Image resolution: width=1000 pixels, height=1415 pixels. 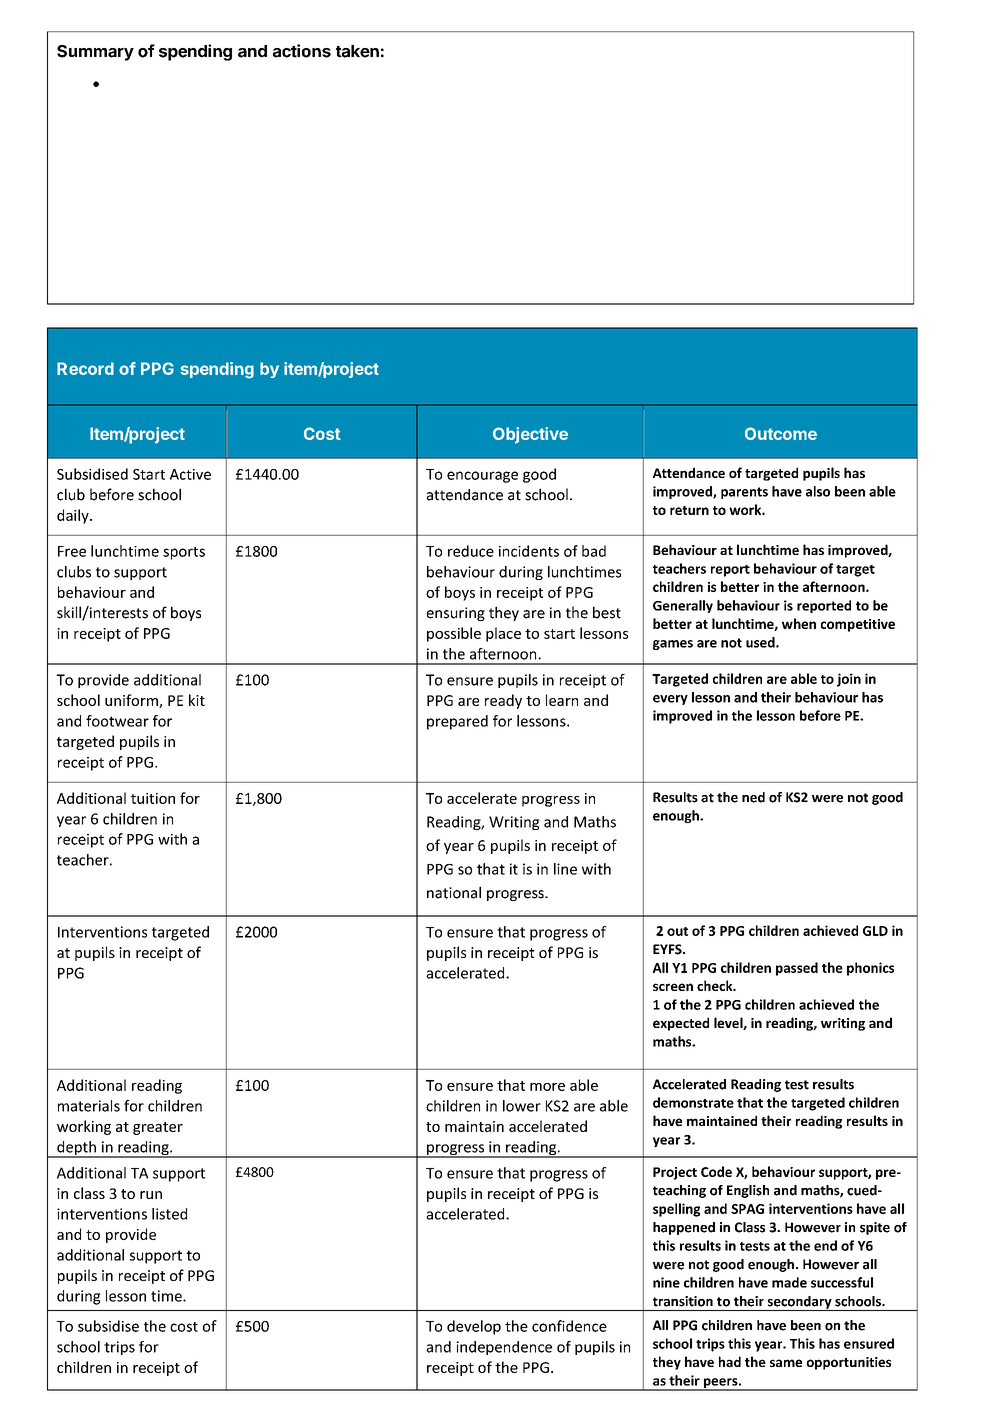 What do you see at coordinates (95, 53) in the document?
I see `Summary` at bounding box center [95, 53].
